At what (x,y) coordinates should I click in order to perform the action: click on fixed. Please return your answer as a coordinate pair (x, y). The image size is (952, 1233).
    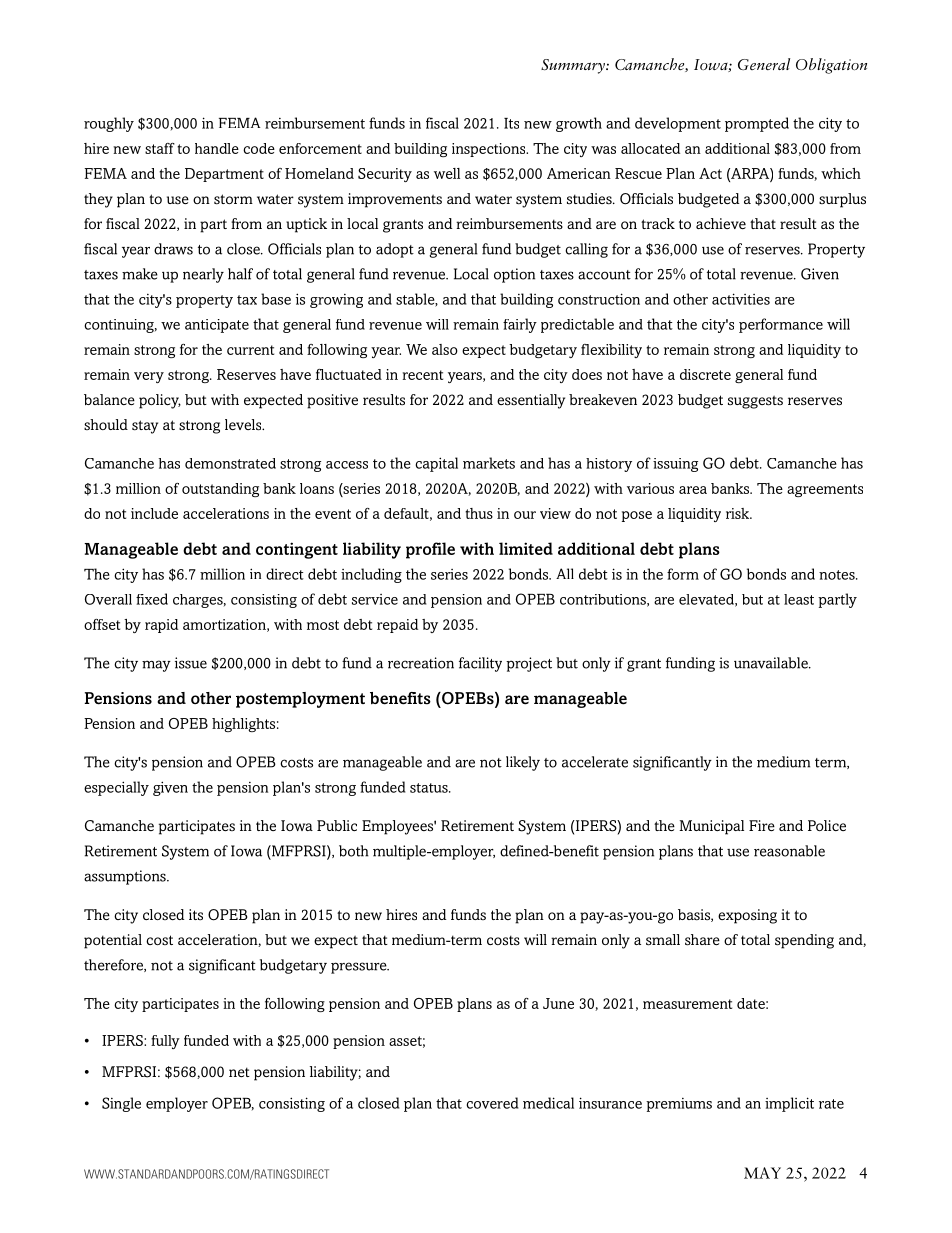
    Looking at the image, I should click on (152, 599).
